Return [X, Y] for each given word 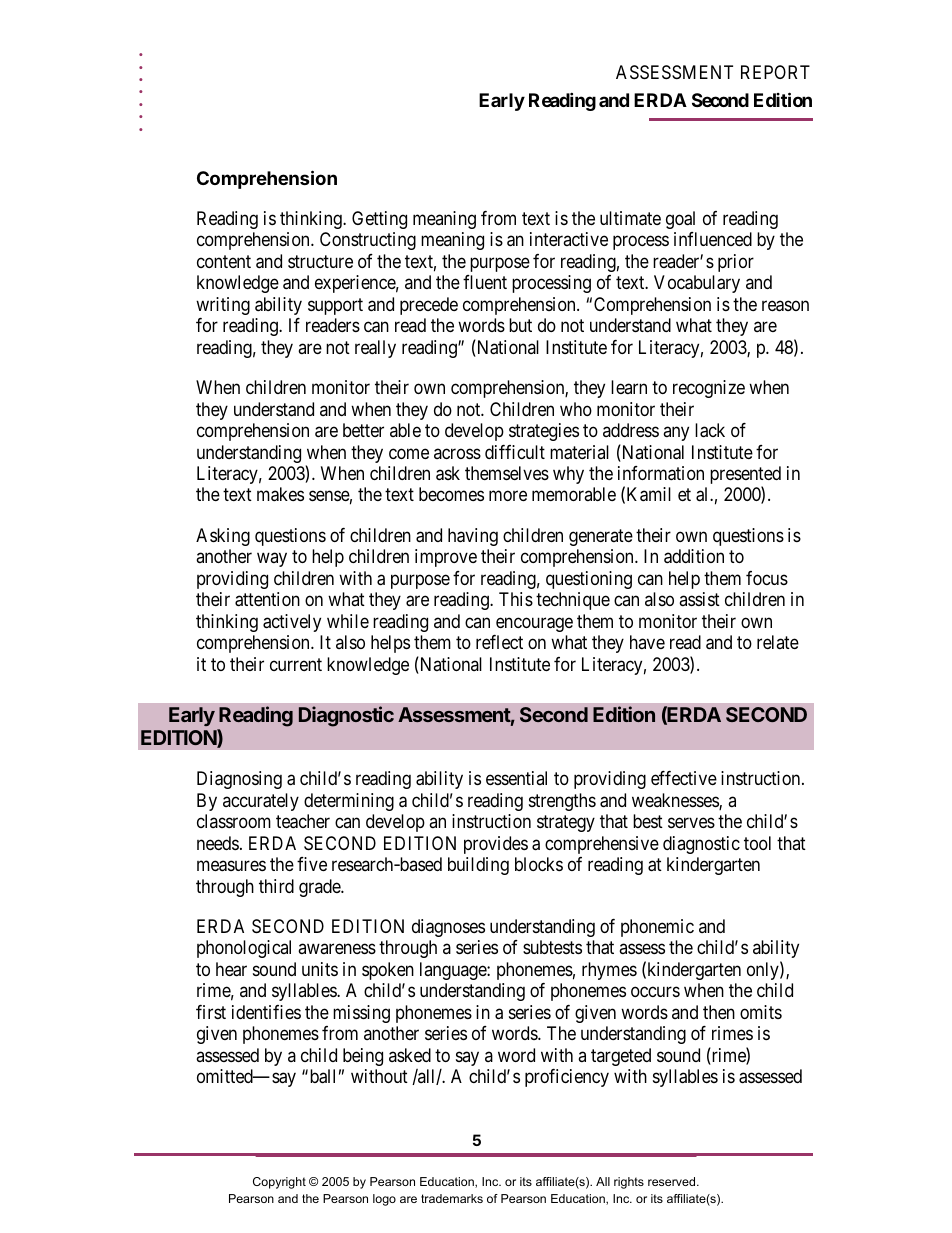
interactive [569, 239]
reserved [673, 1181]
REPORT [775, 72]
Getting [379, 220]
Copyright [279, 1183]
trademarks [452, 1198]
